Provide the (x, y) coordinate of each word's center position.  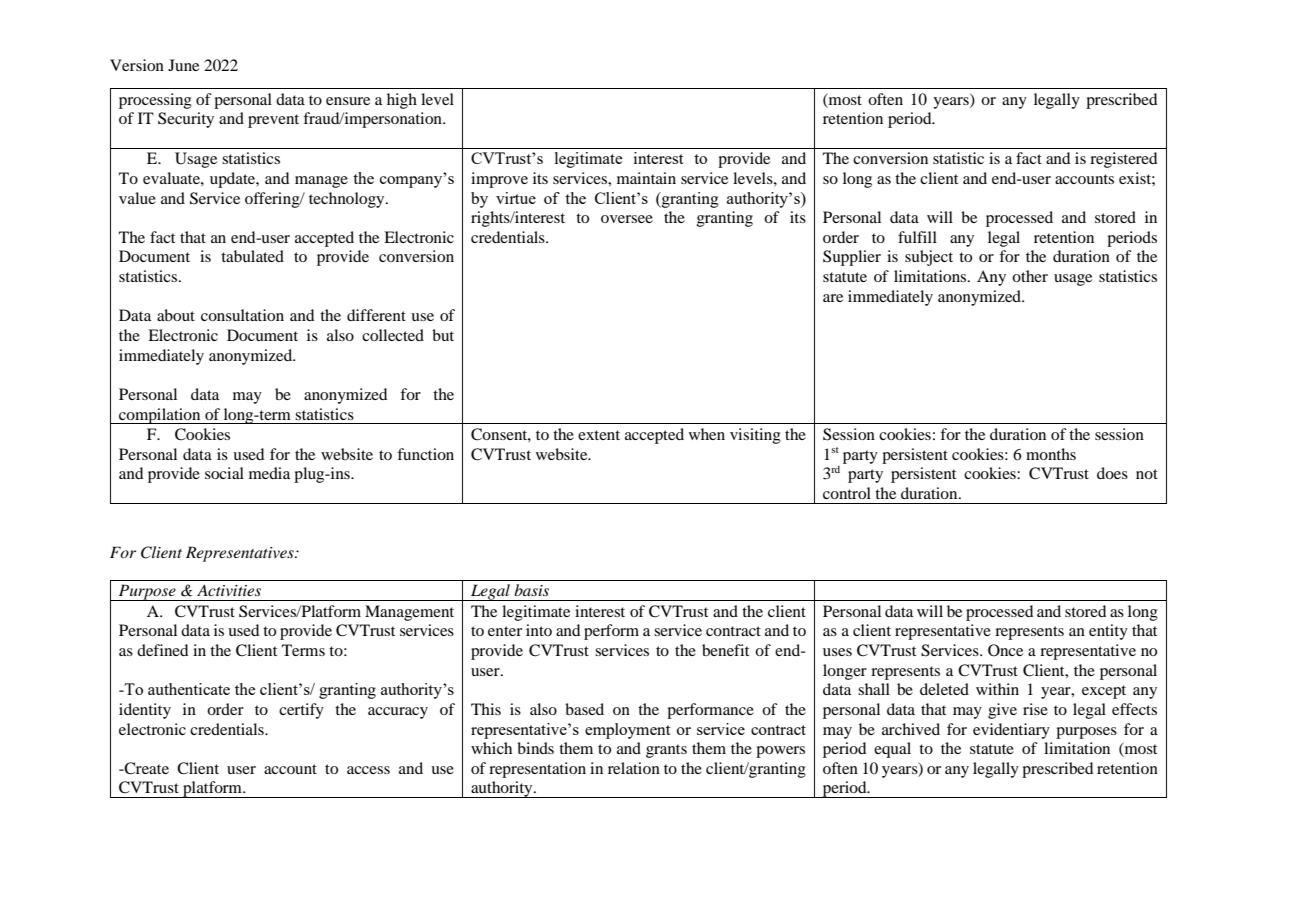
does (1112, 473)
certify (301, 711)
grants (666, 751)
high (402, 101)
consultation (242, 315)
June (183, 65)
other (1030, 276)
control (847, 493)
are (833, 298)
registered (1123, 160)
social (224, 473)
